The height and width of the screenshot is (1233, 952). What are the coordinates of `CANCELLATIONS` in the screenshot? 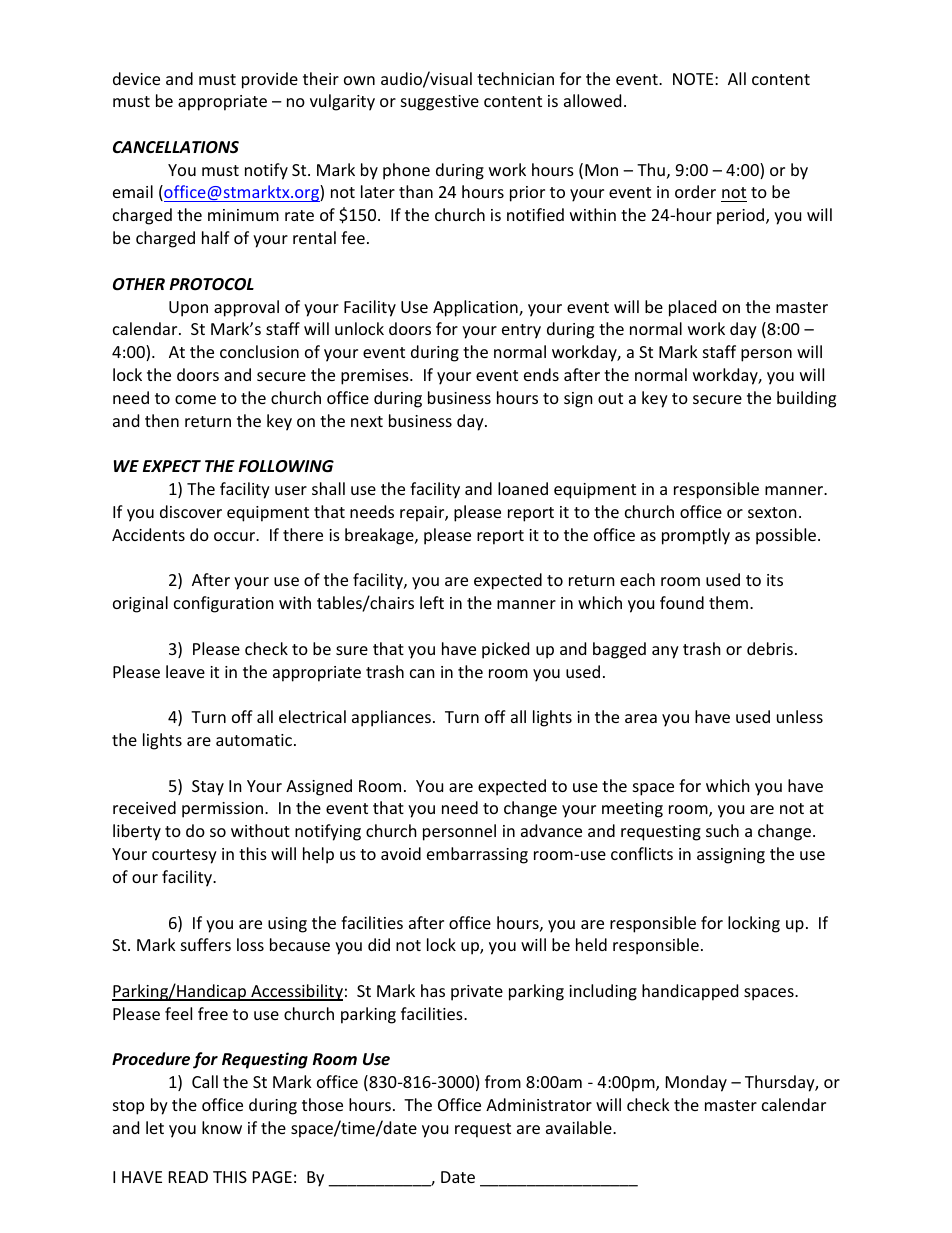 It's located at (176, 147).
